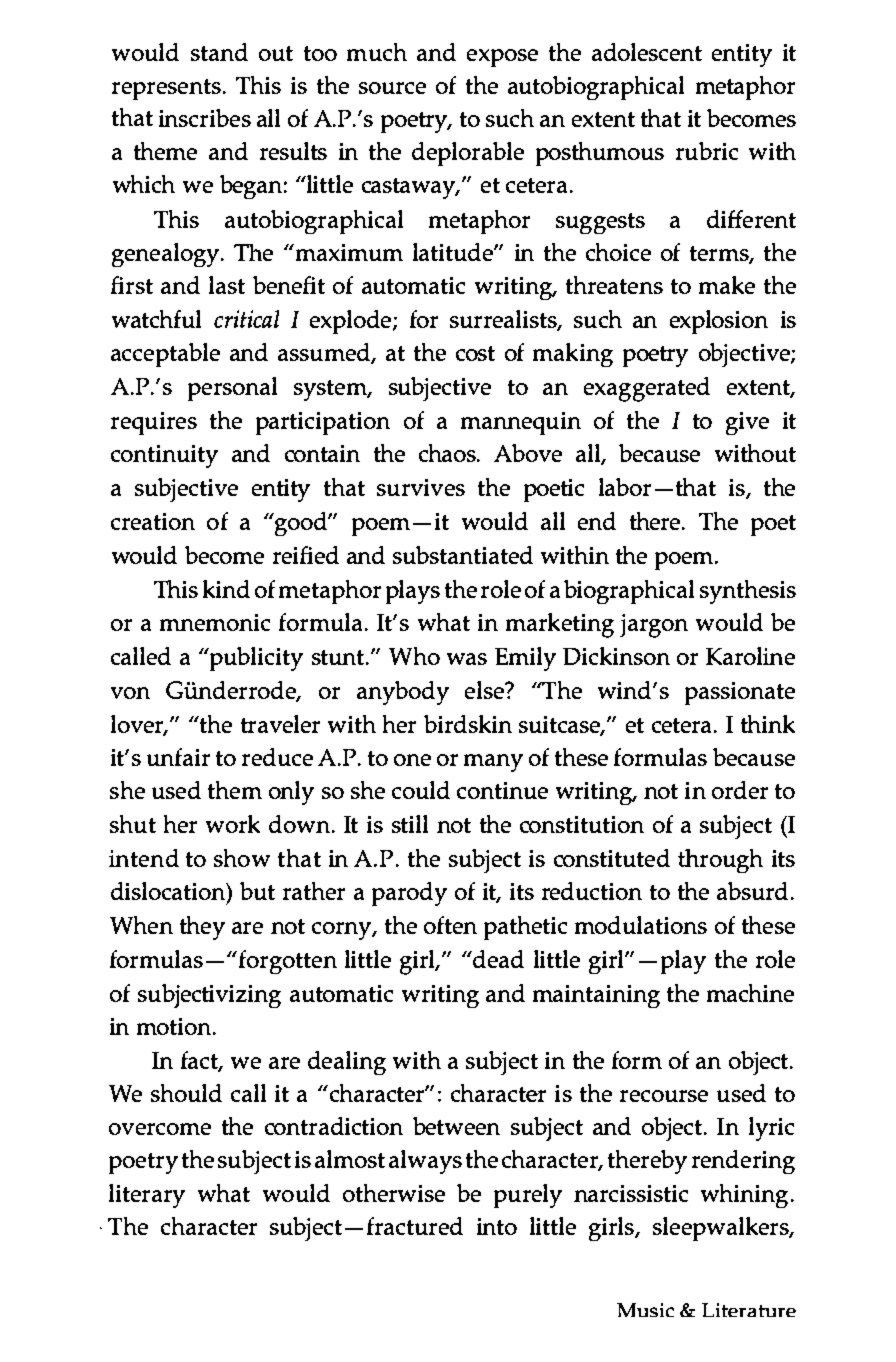 The image size is (896, 1362). Describe the element at coordinates (421, 487) in the screenshot. I see `survives` at that location.
